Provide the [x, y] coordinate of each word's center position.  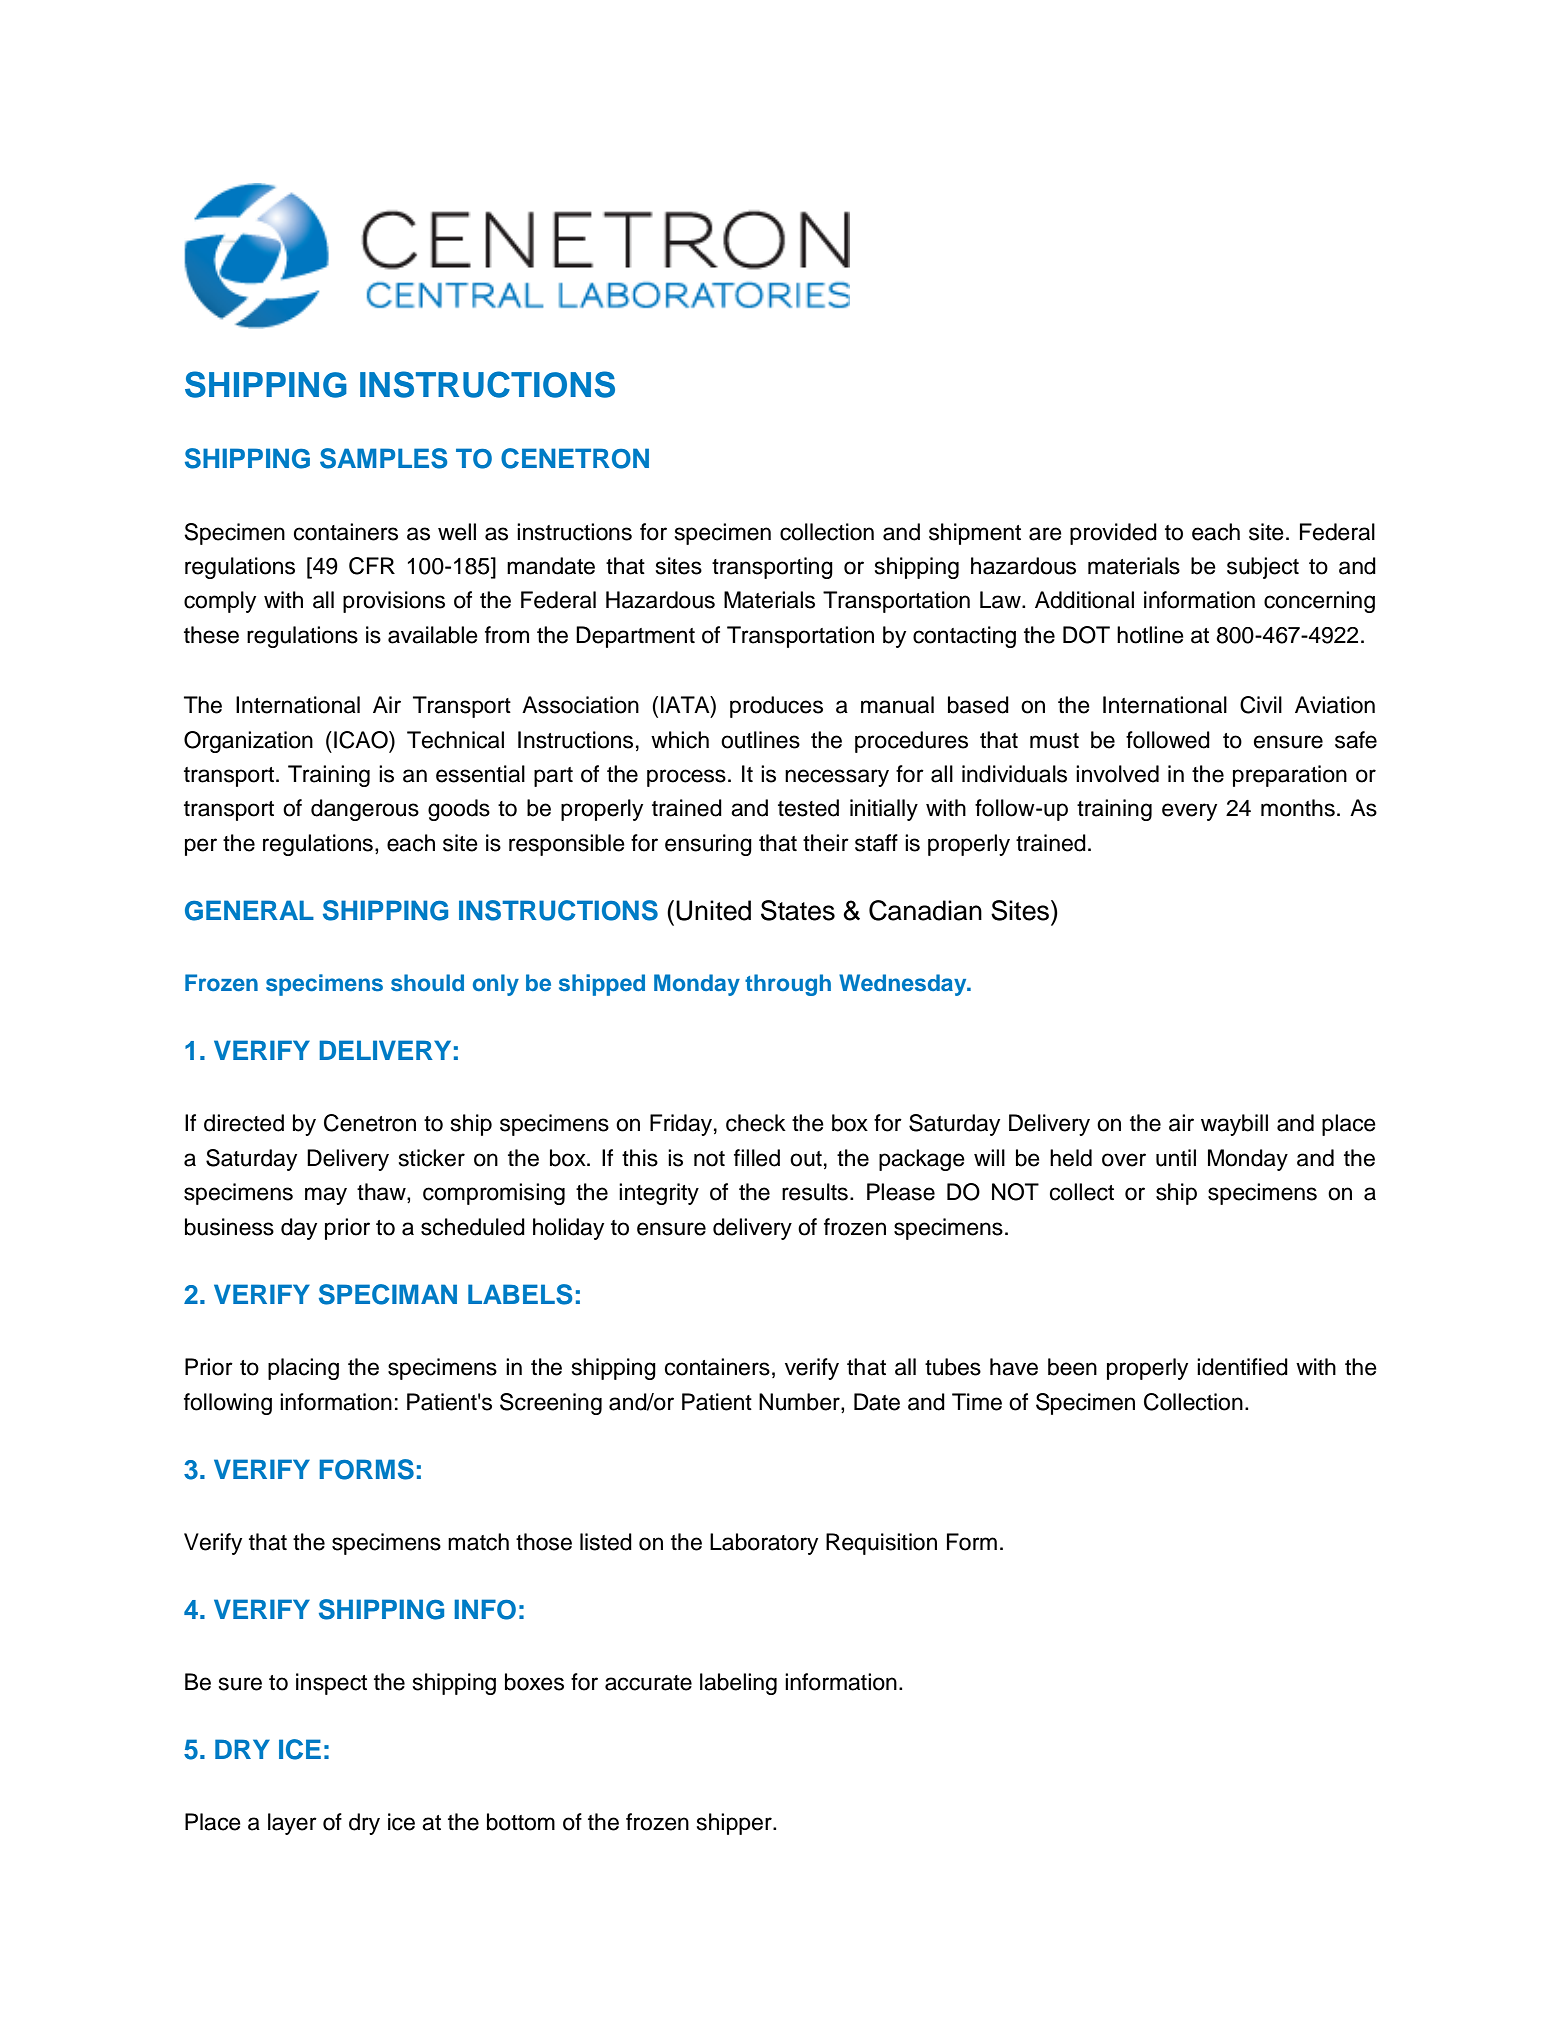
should [427, 983]
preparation [1290, 776]
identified [1242, 1367]
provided [1113, 534]
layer [292, 1824]
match [478, 1542]
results [815, 1192]
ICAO [362, 740]
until [1176, 1158]
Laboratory [764, 1544]
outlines [760, 740]
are [1045, 534]
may [326, 1196]
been [1072, 1367]
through [788, 985]
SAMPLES [383, 458]
